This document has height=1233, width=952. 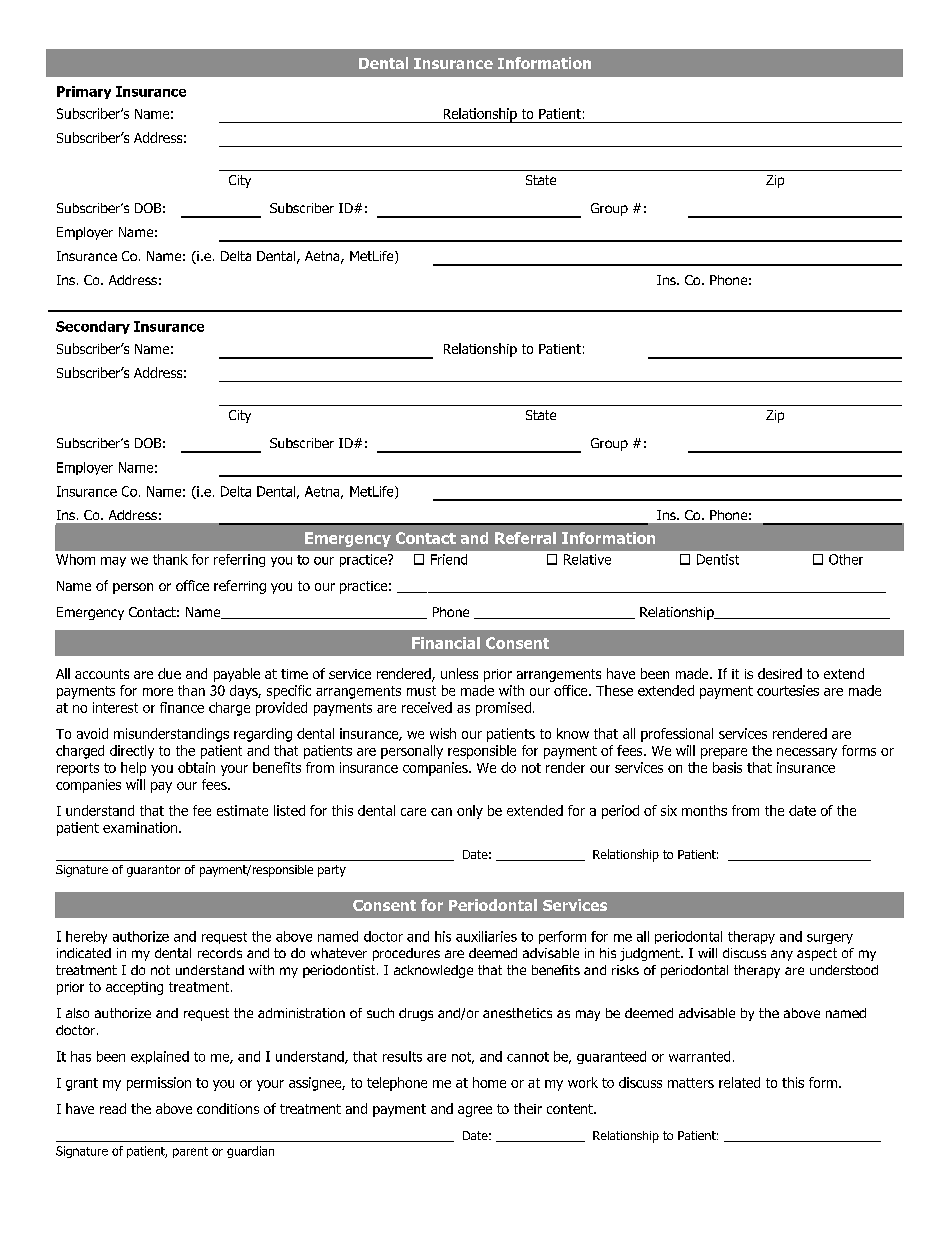 What do you see at coordinates (84, 92) in the document?
I see `Primary` at bounding box center [84, 92].
